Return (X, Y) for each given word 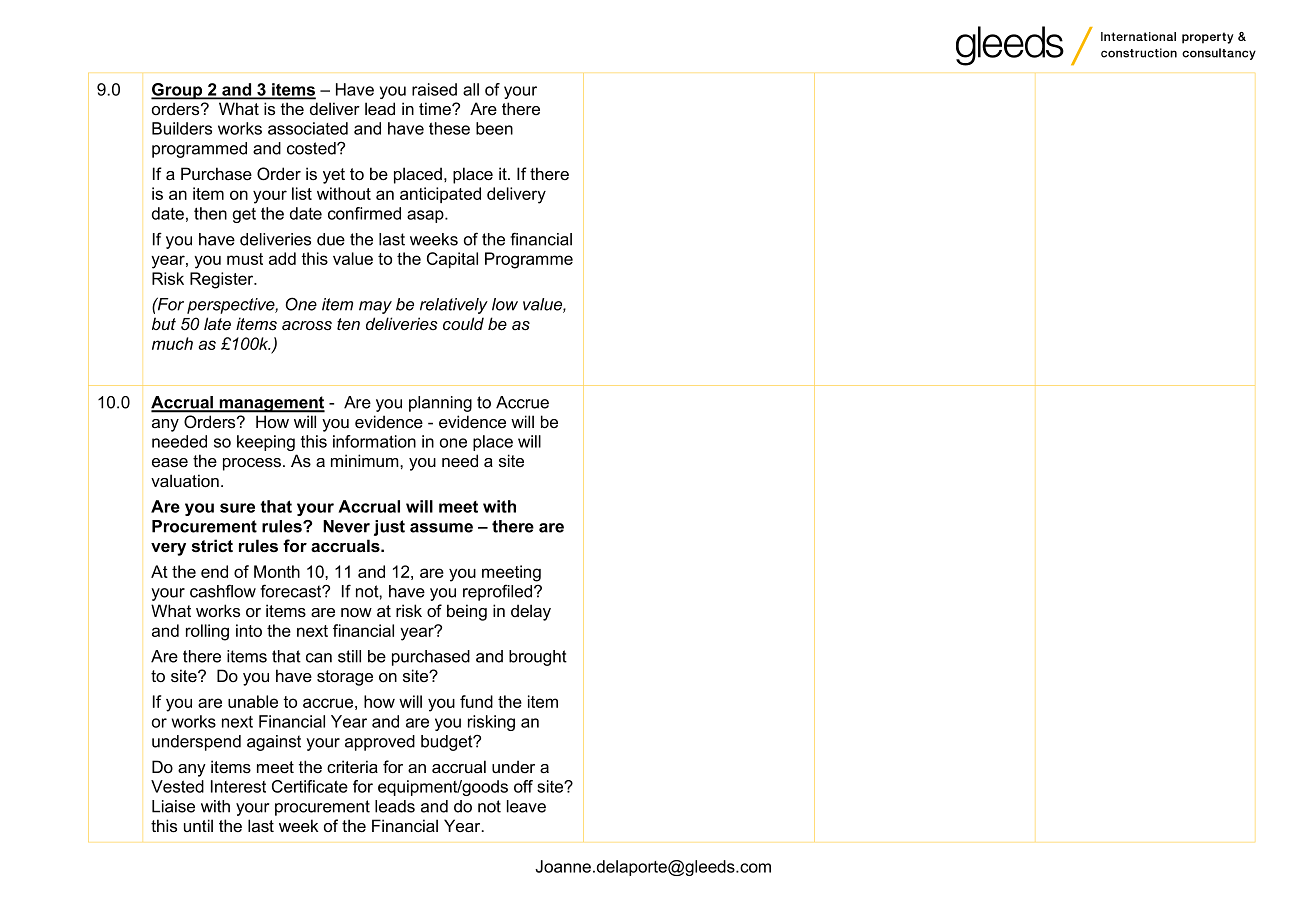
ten (348, 324)
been (494, 128)
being (467, 612)
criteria (352, 767)
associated (308, 128)
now (356, 613)
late (217, 323)
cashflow (223, 591)
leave (526, 806)
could (463, 323)
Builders (182, 128)
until (198, 825)
